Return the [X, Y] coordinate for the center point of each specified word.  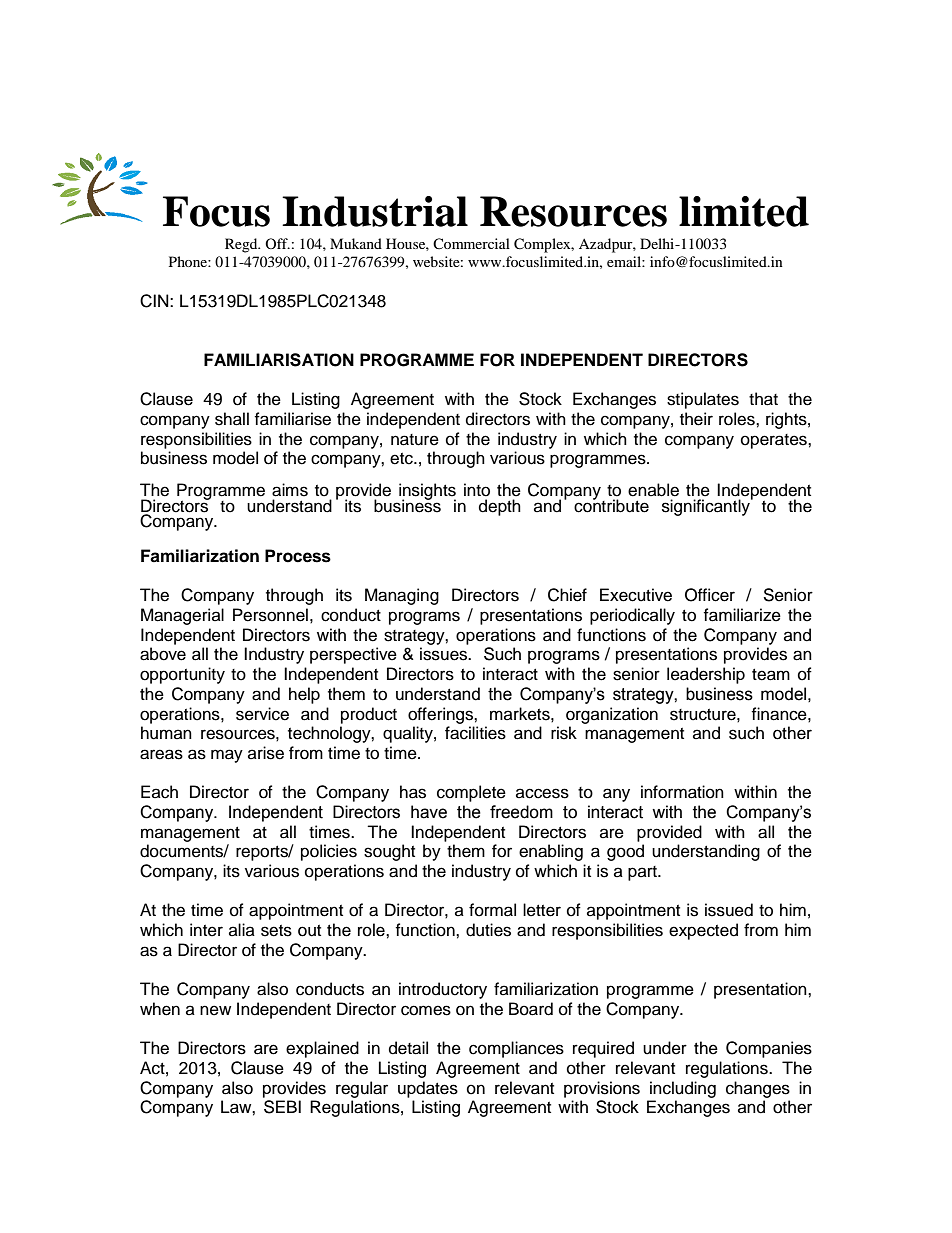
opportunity [182, 675]
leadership [706, 675]
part [643, 873]
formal [492, 910]
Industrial [375, 211]
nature [415, 440]
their [696, 419]
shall [232, 419]
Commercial [471, 243]
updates [428, 1089]
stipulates [703, 400]
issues [445, 654]
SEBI [282, 1107]
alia [242, 929]
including [683, 1089]
